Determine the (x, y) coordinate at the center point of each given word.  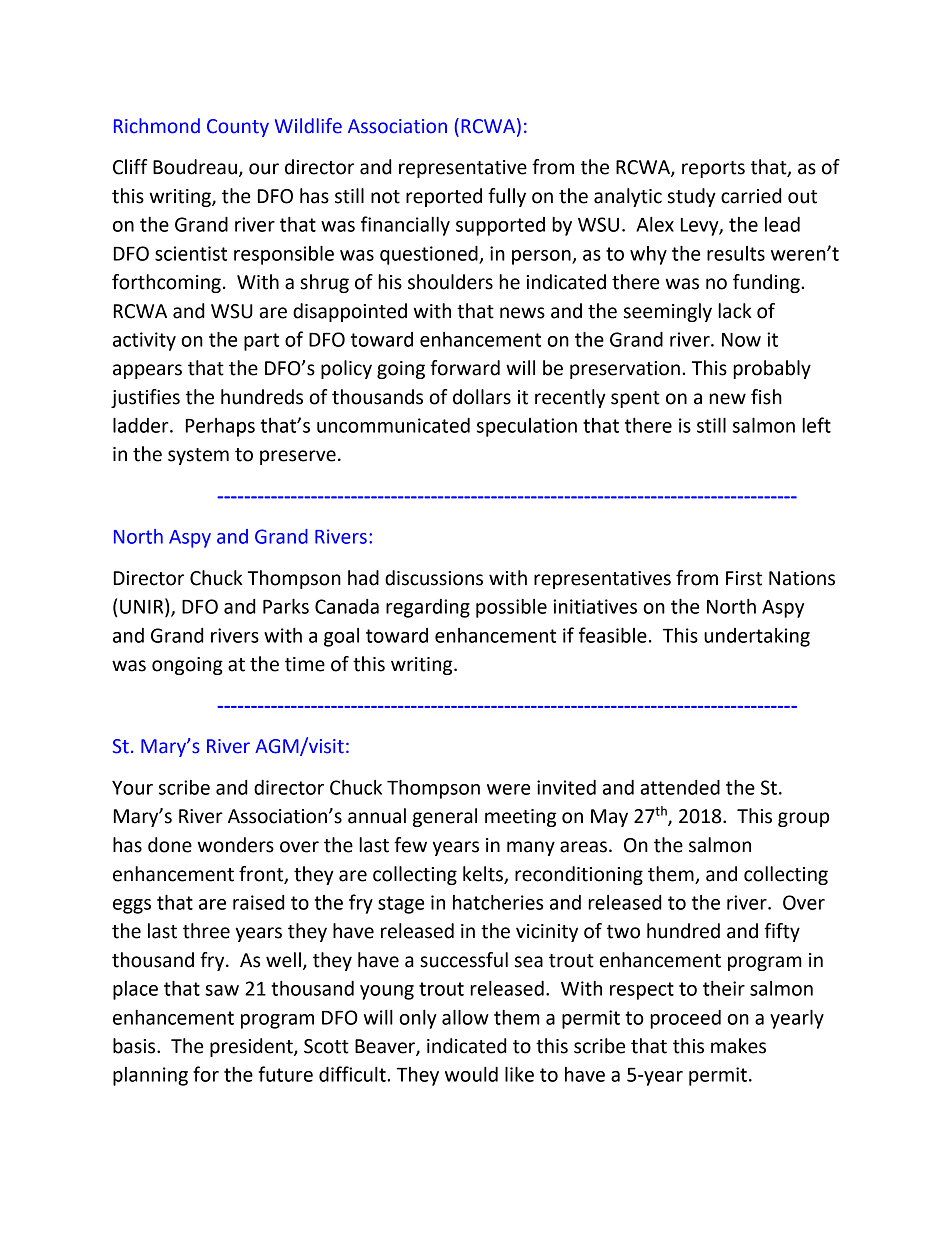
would (471, 1074)
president (252, 1047)
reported (444, 197)
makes (738, 1046)
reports (713, 169)
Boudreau (195, 167)
